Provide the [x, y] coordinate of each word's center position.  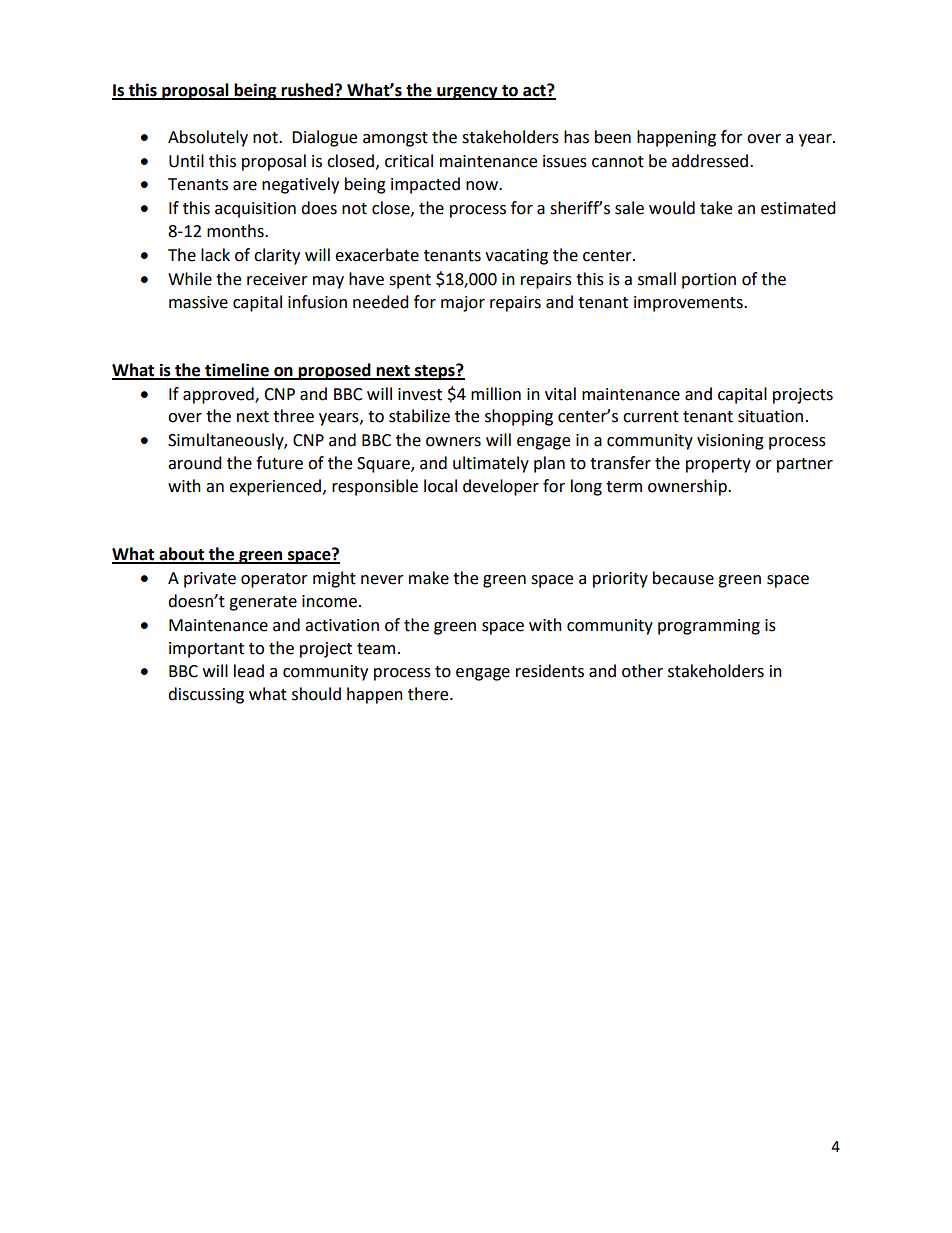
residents [550, 671]
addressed [711, 161]
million [496, 394]
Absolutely [208, 138]
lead [249, 671]
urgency [467, 93]
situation [770, 416]
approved [219, 395]
